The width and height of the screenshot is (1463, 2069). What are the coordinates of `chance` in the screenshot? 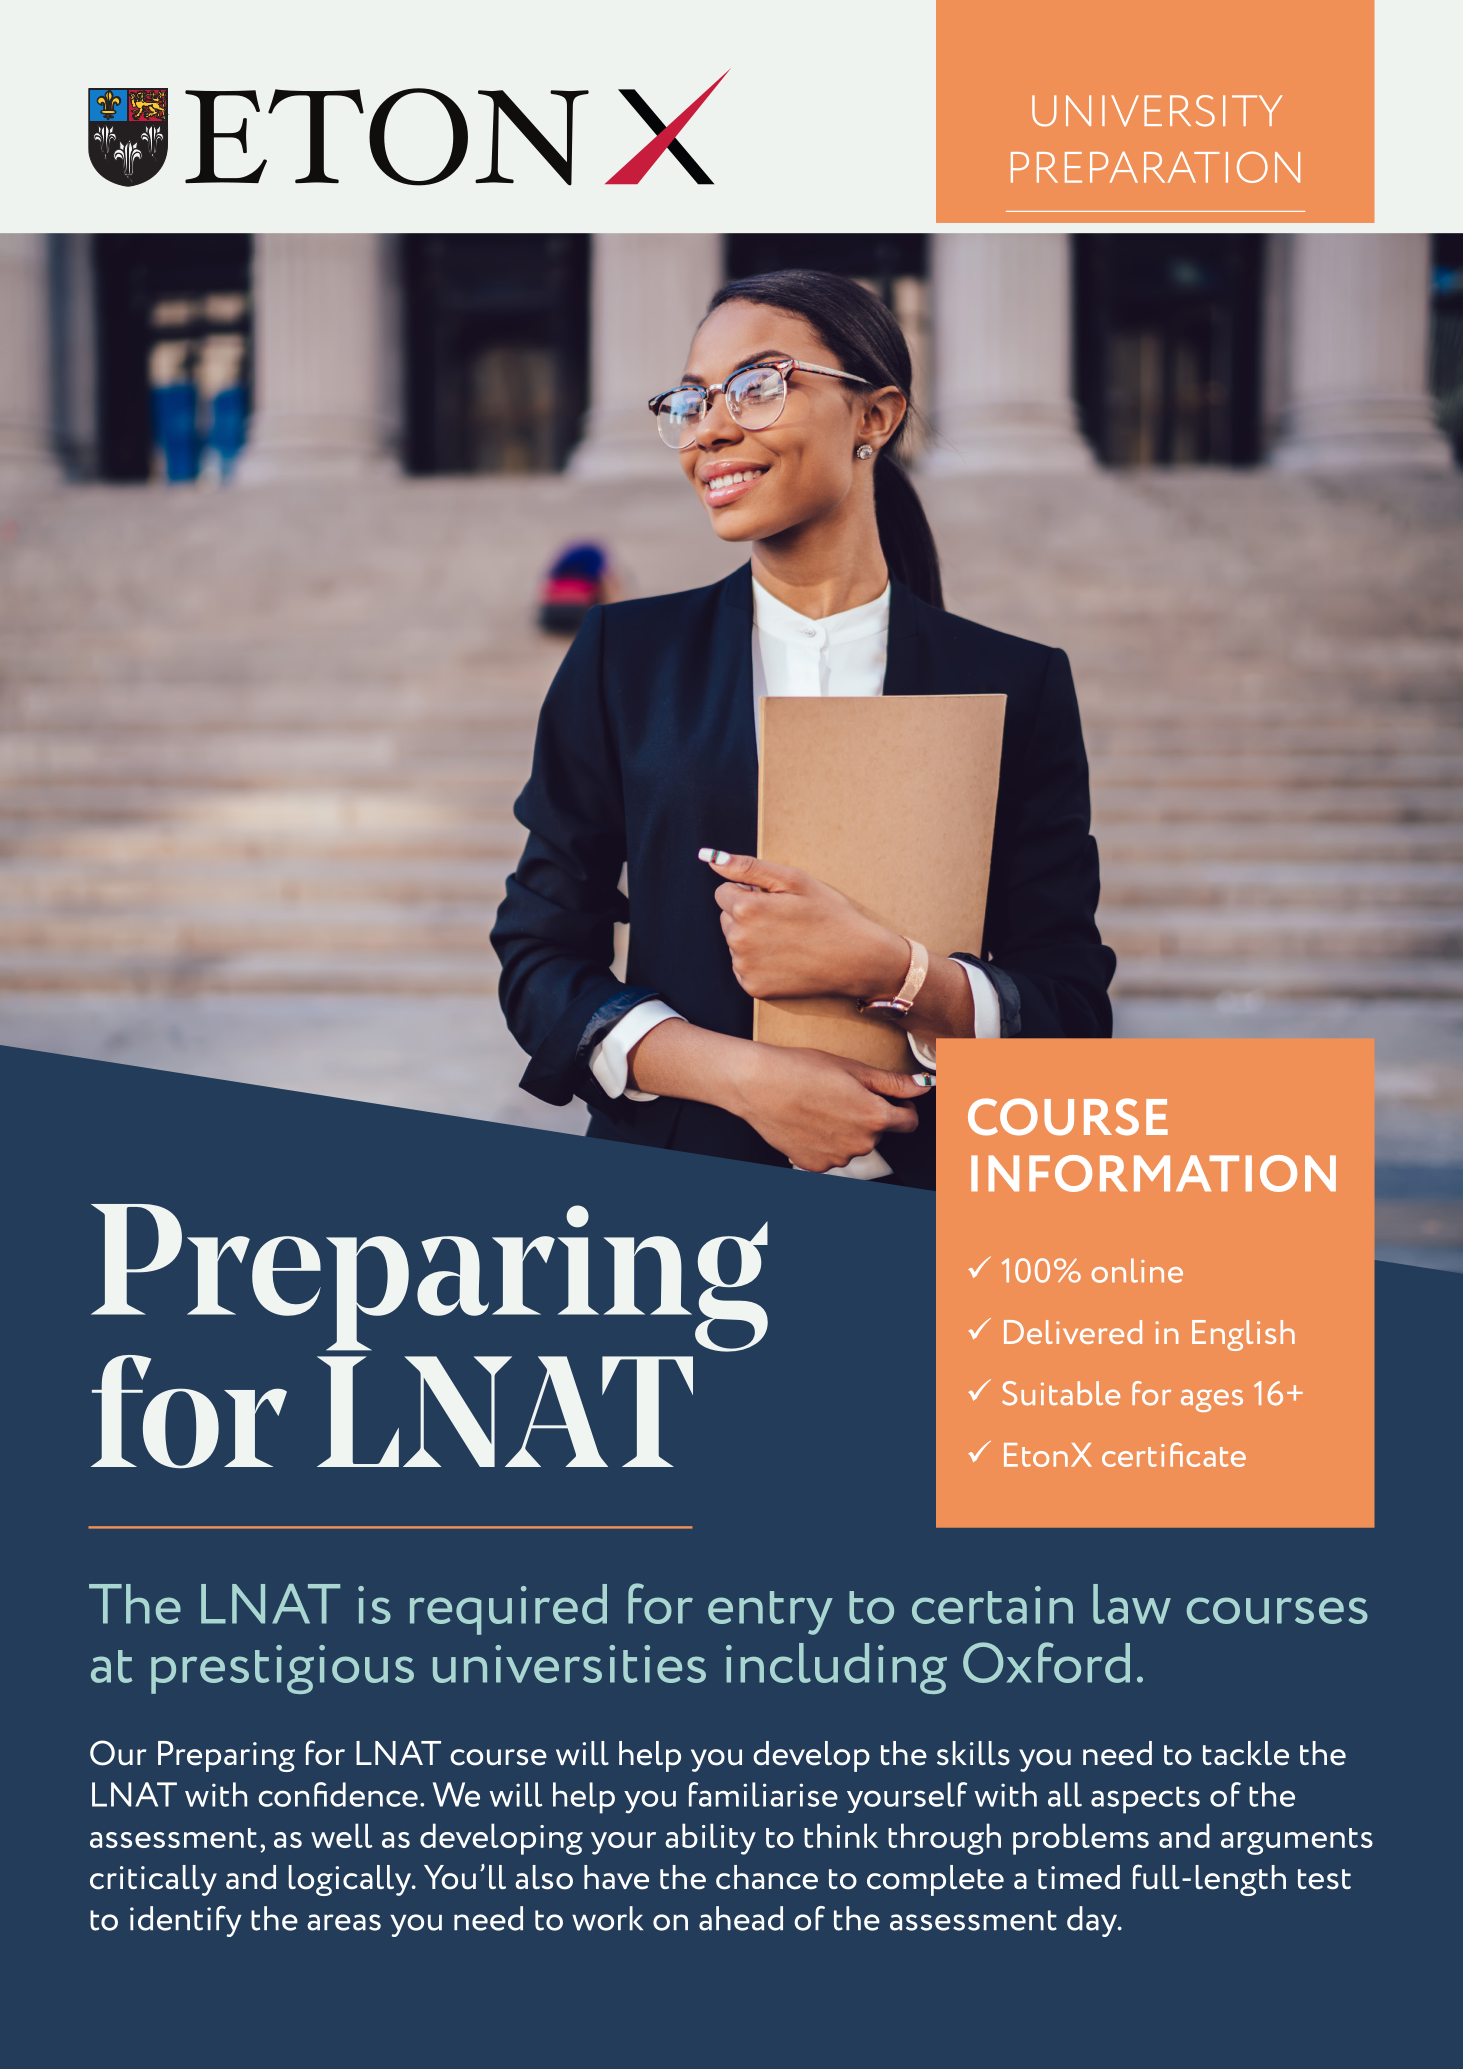 It's located at (767, 1877).
